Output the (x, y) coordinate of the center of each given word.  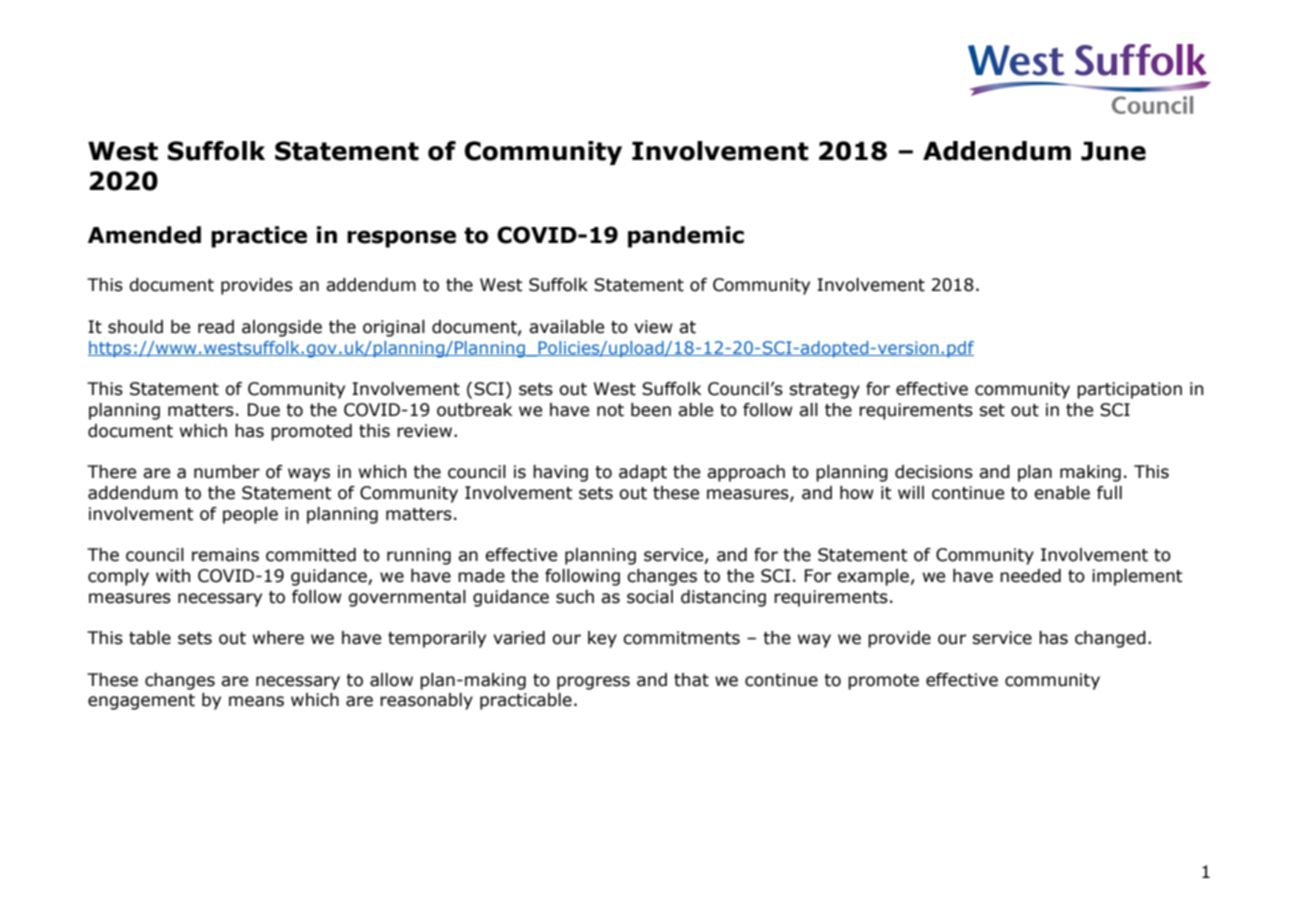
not (610, 410)
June (1113, 151)
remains (225, 555)
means (256, 701)
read (216, 327)
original (394, 328)
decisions (934, 472)
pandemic (686, 237)
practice (259, 237)
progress (593, 683)
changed (1110, 639)
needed (1030, 576)
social (650, 597)
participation (1129, 390)
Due (264, 410)
